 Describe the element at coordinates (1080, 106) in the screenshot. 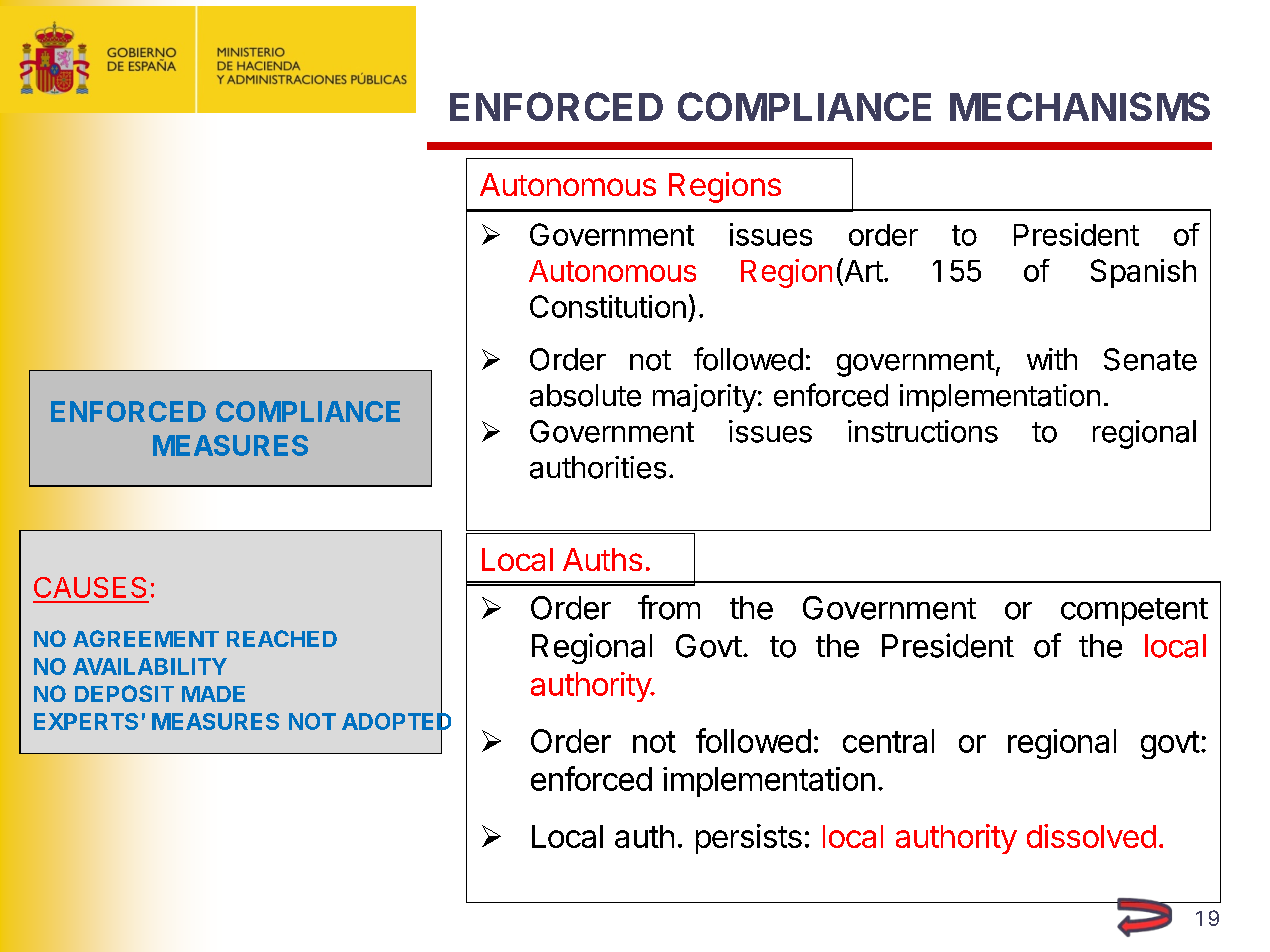

I see `MECHANISMS` at that location.
